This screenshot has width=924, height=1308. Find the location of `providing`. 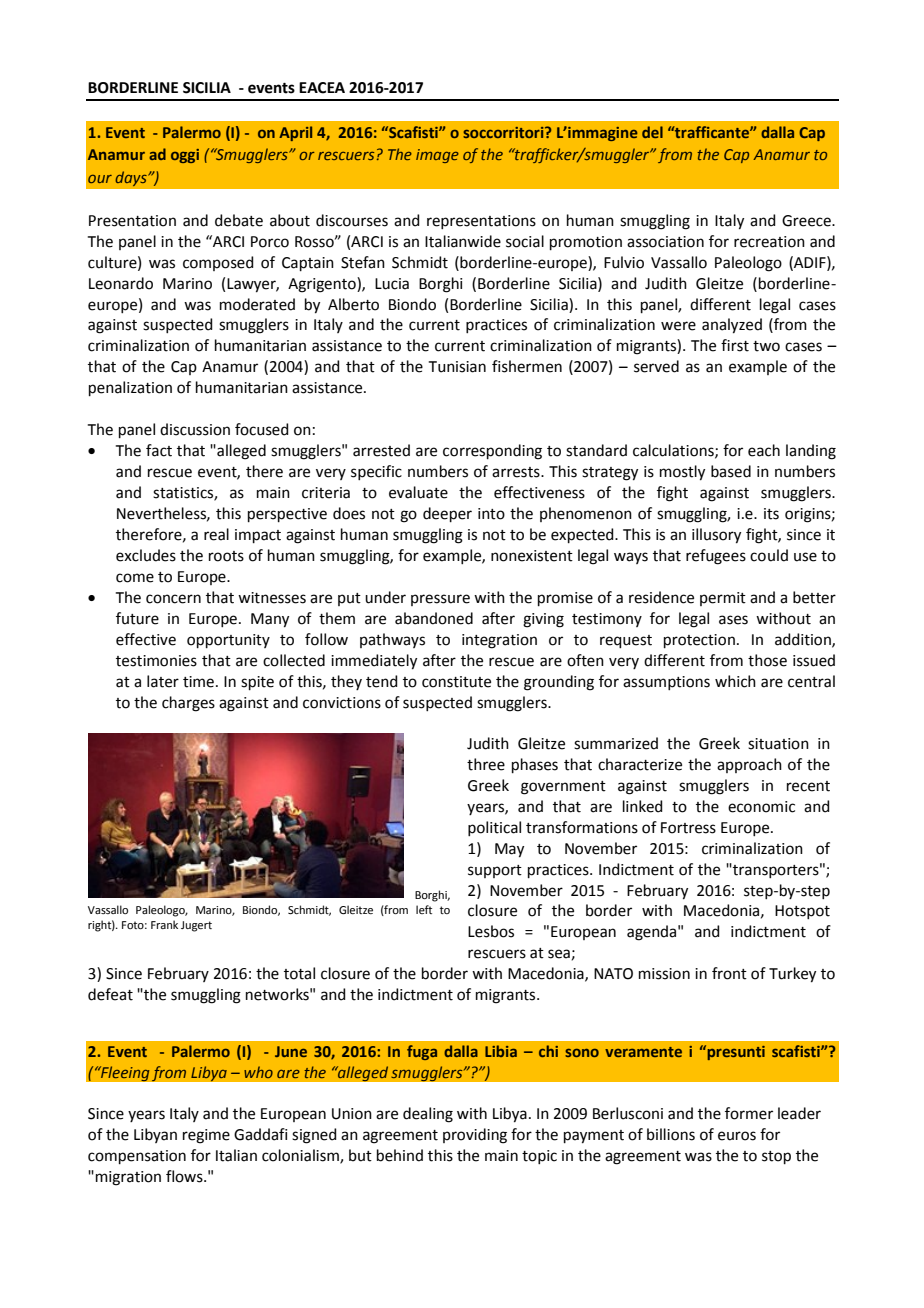

providing is located at coordinates (475, 1136).
